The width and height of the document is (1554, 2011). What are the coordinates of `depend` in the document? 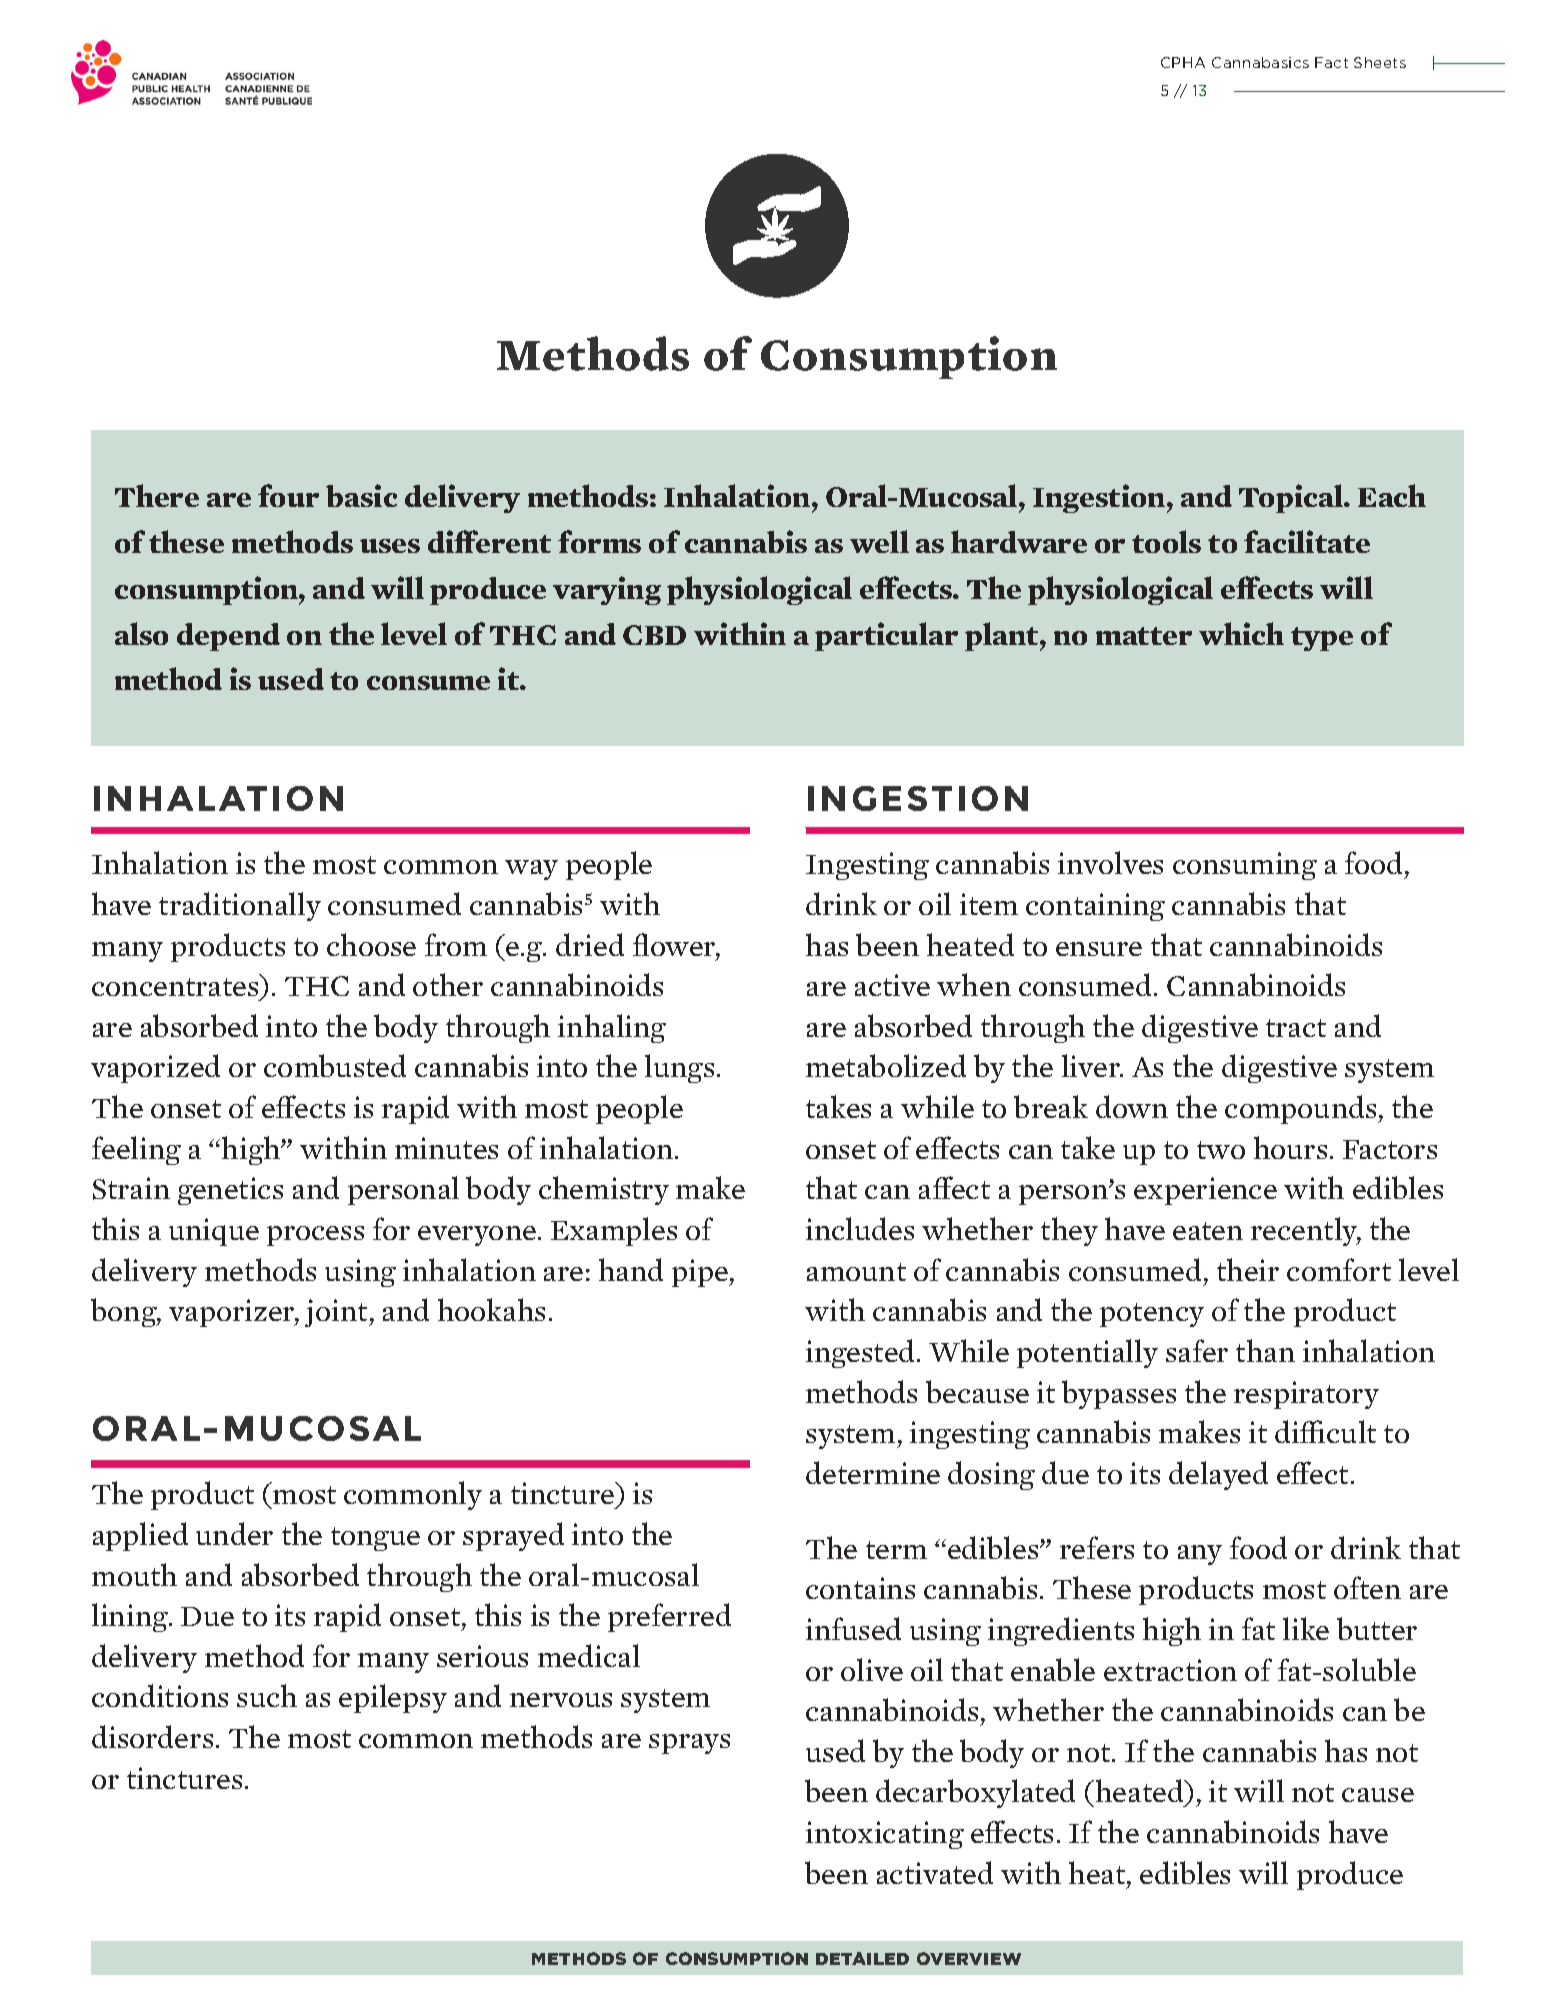 It's located at (228, 637).
